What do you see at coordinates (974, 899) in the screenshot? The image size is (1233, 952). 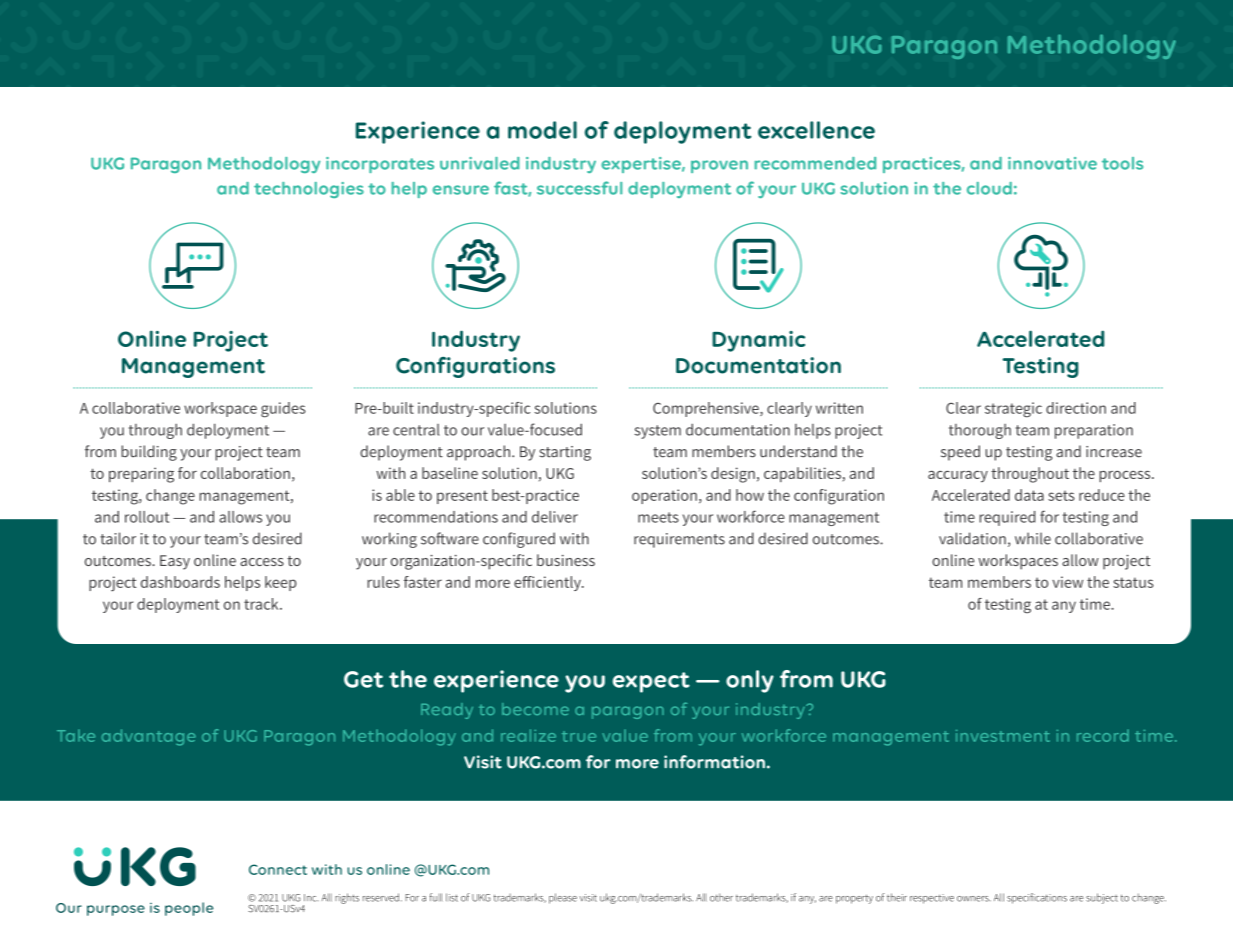 I see `owners` at bounding box center [974, 899].
